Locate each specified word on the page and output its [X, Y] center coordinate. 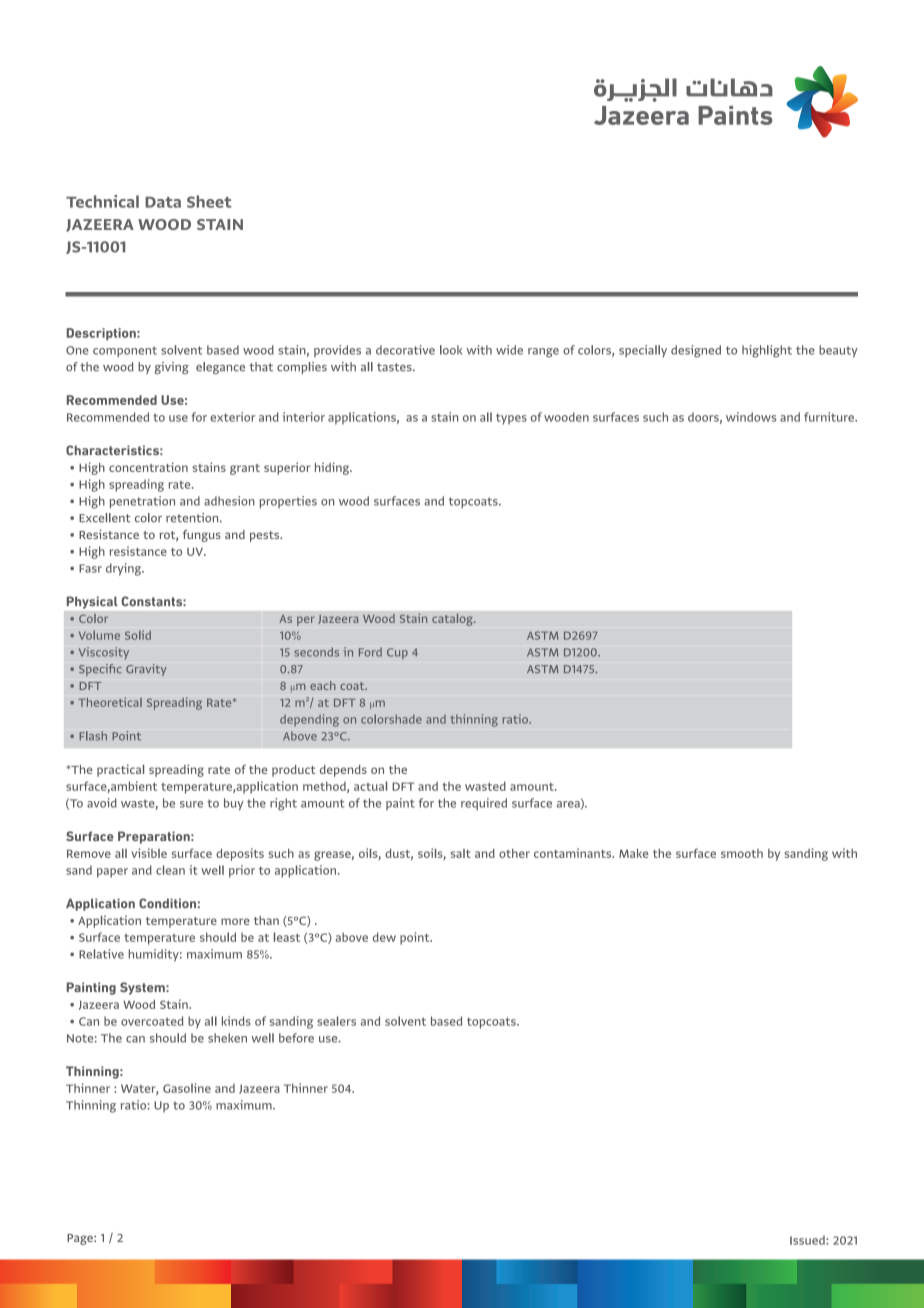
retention [193, 518]
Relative [101, 954]
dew [384, 937]
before [296, 1038]
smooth [742, 853]
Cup [397, 653]
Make [634, 853]
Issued [808, 1240]
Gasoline [187, 1088]
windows [751, 417]
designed [696, 351]
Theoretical [110, 702]
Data [163, 202]
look [451, 350]
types [511, 419]
